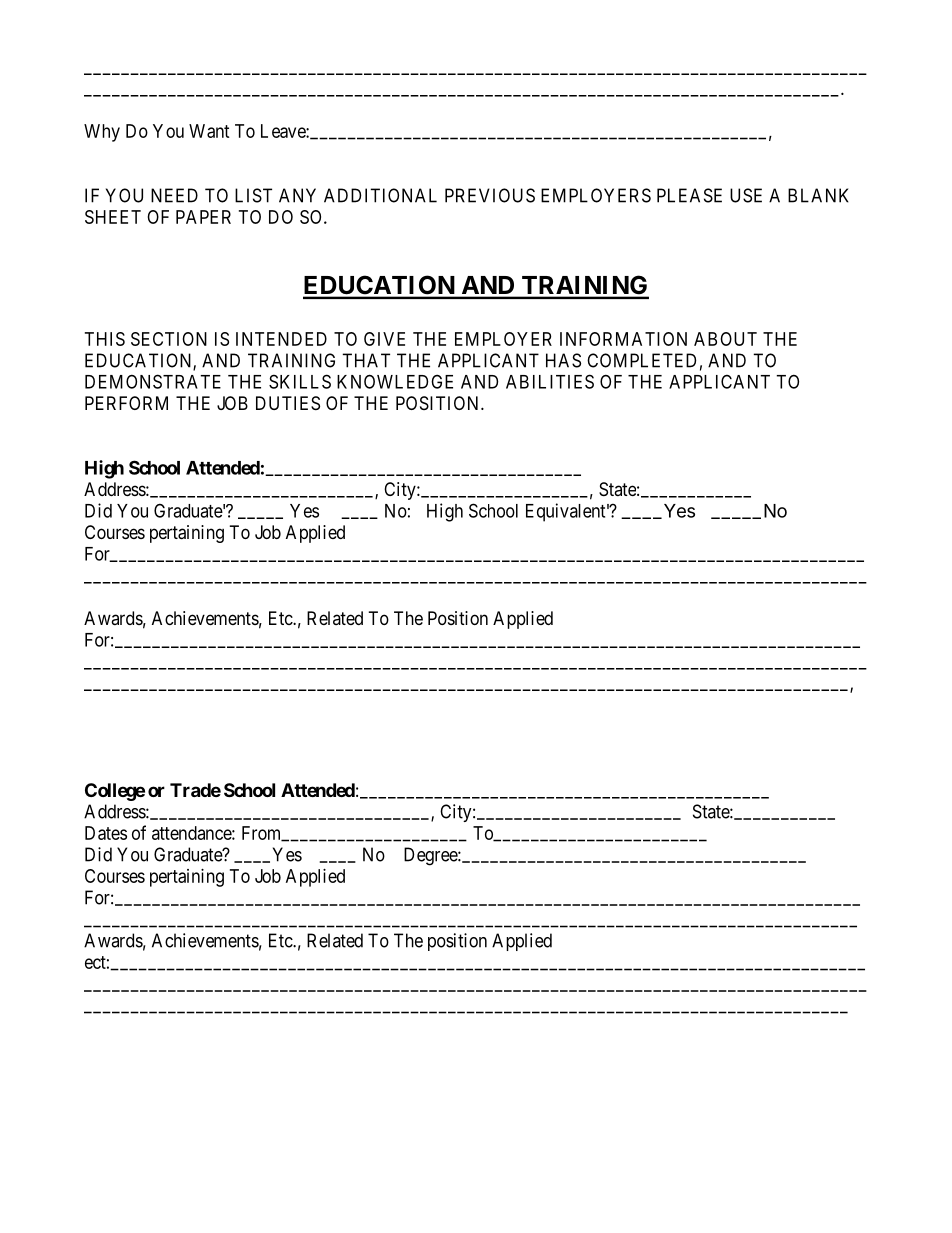 The width and height of the screenshot is (952, 1233). What do you see at coordinates (641, 360) in the screenshot?
I see `COMPLETED` at bounding box center [641, 360].
